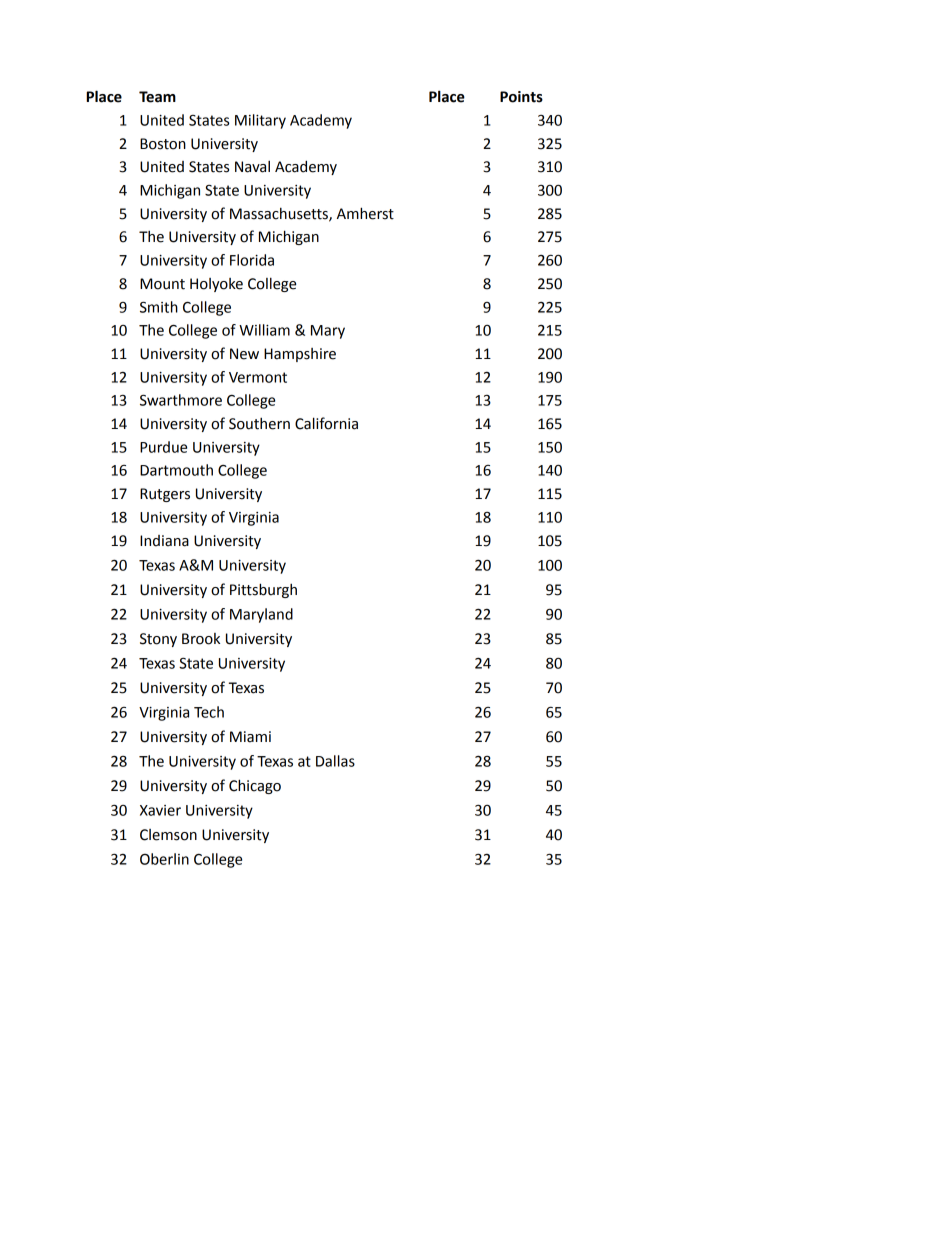  What do you see at coordinates (259, 424) in the screenshot?
I see `Southern` at bounding box center [259, 424].
